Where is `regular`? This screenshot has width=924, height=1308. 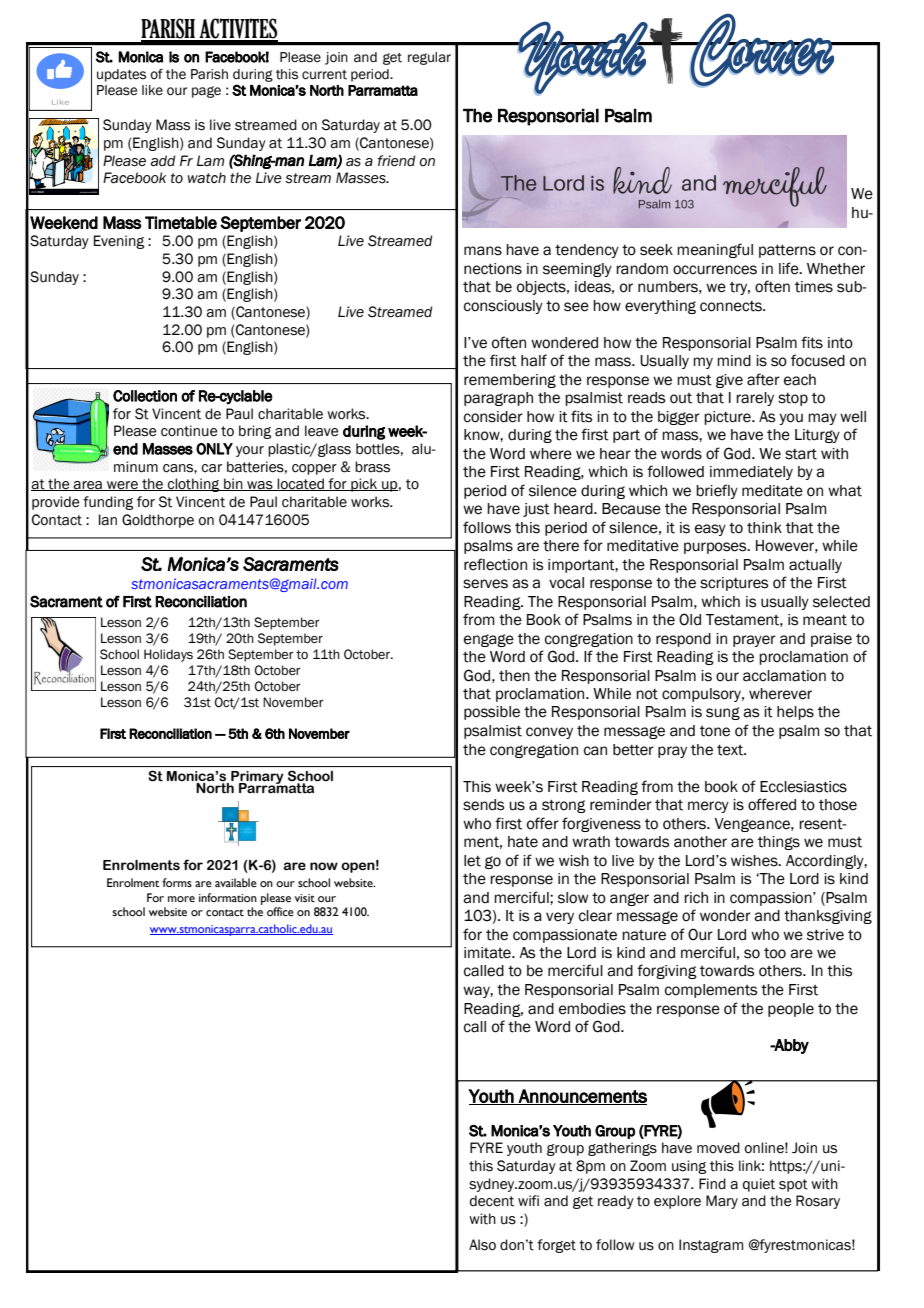
regular is located at coordinates (429, 58).
